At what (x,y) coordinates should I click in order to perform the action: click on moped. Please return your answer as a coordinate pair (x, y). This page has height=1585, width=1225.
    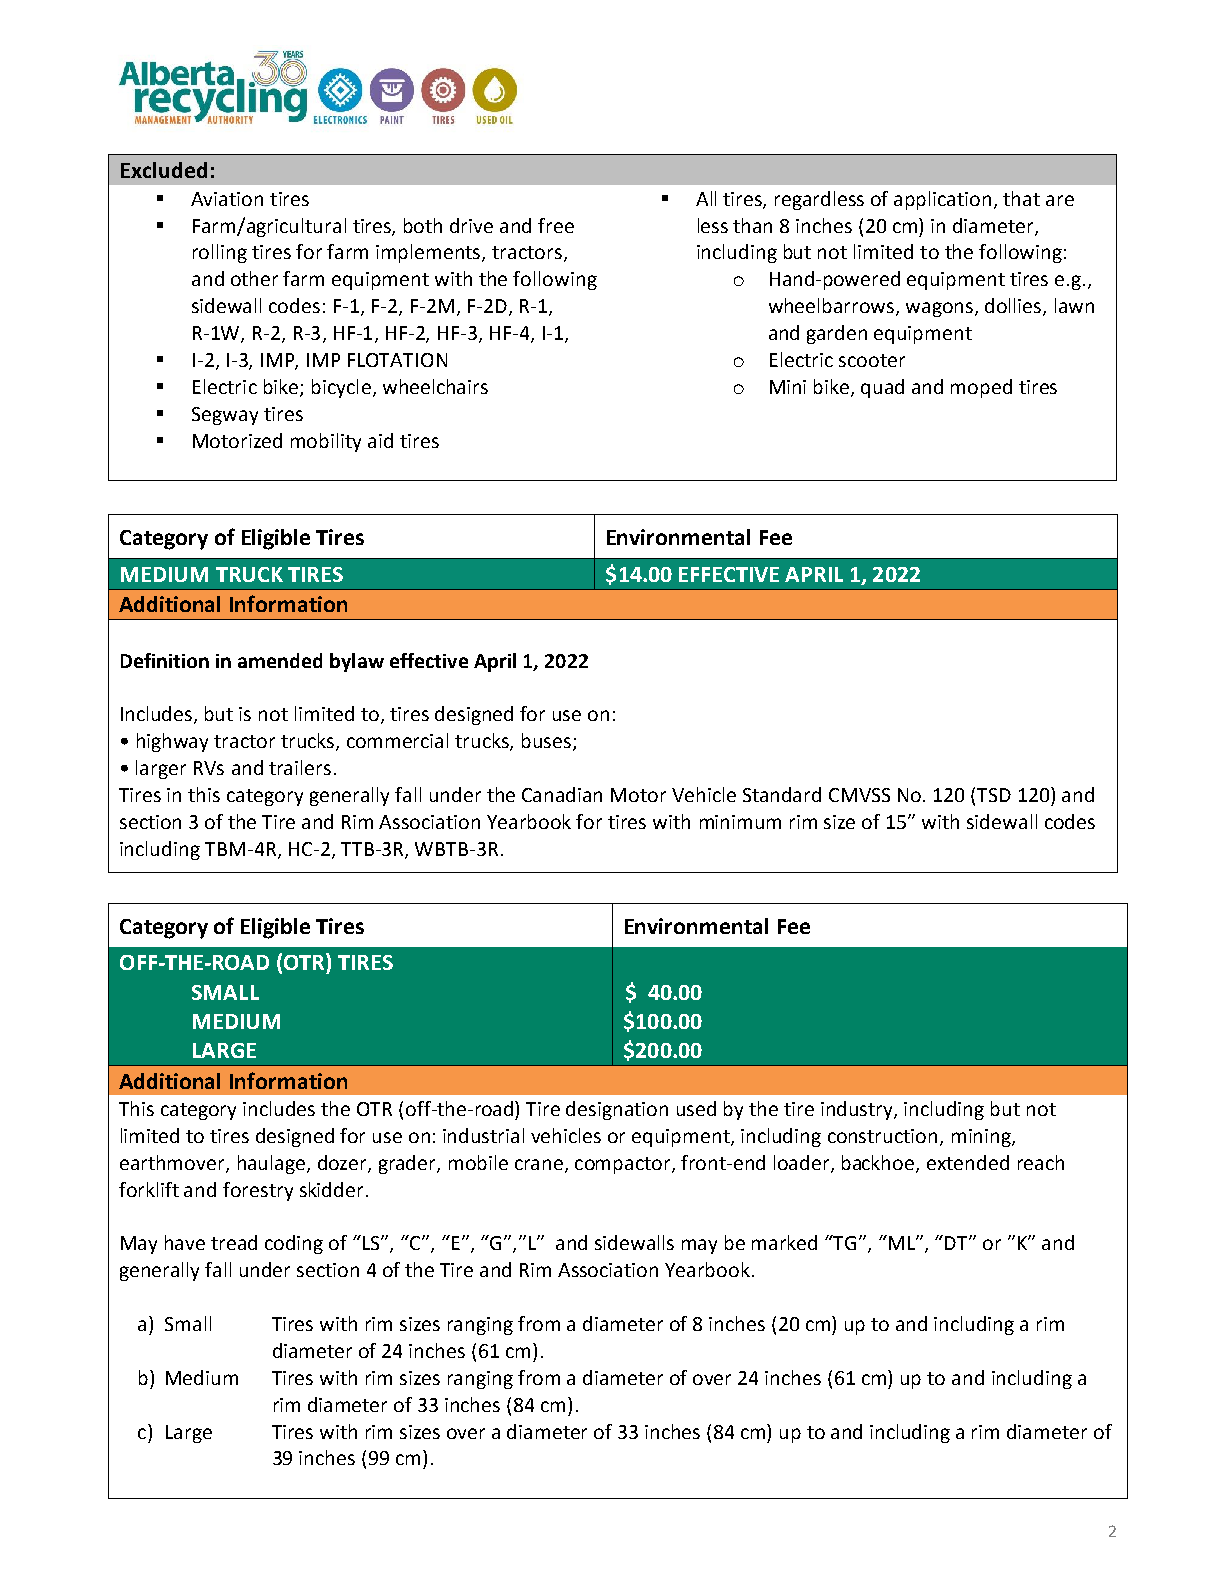
    Looking at the image, I should click on (981, 388).
